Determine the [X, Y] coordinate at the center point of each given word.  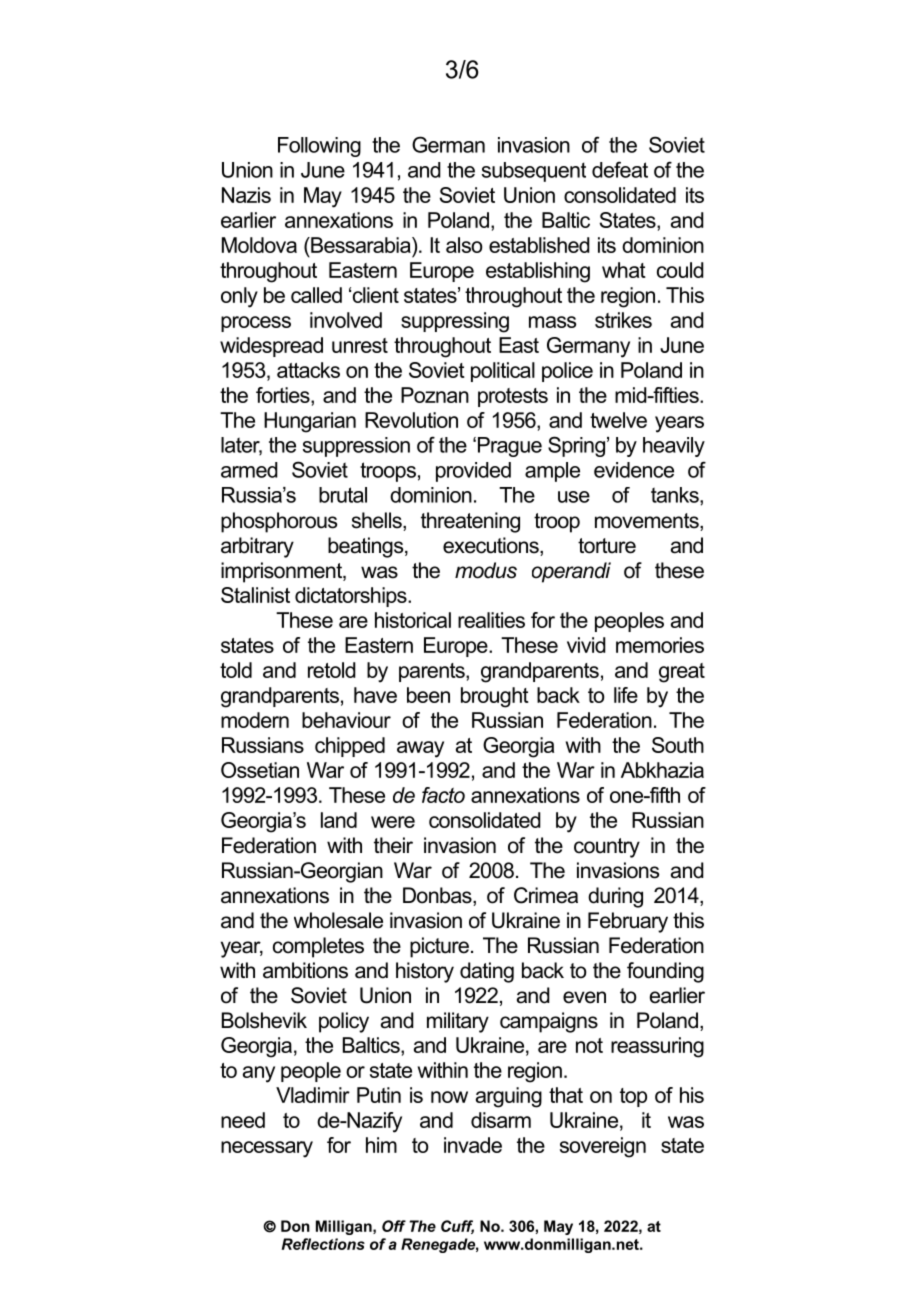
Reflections [323, 1244]
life [626, 695]
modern [255, 720]
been [428, 695]
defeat [620, 169]
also [464, 245]
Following [319, 147]
